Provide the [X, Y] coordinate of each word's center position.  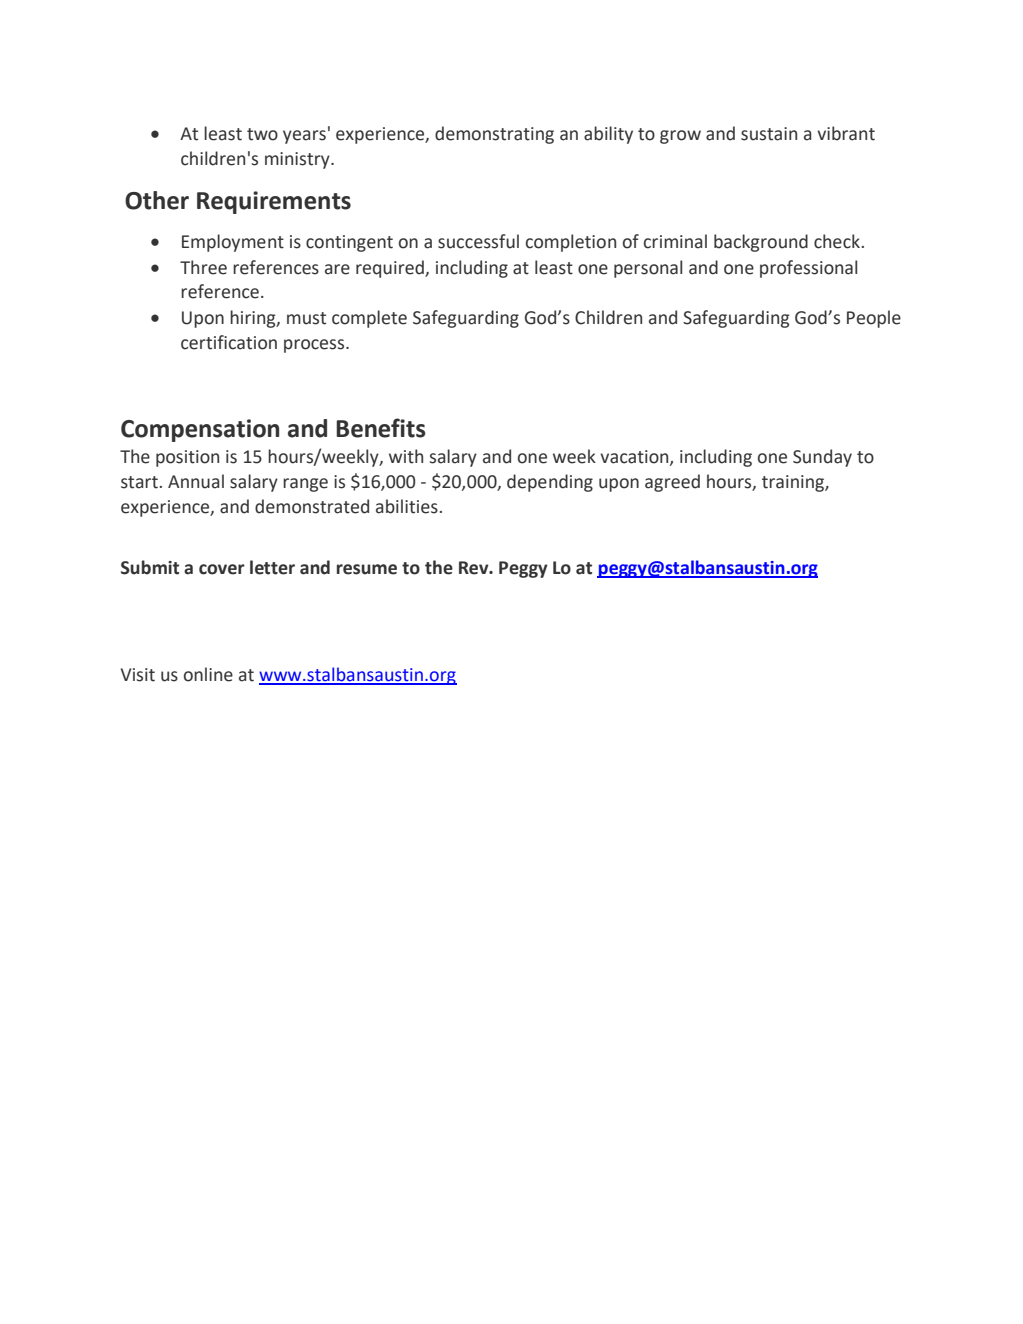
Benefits [381, 428]
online [208, 674]
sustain [769, 134]
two [262, 134]
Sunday [822, 458]
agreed [672, 483]
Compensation [200, 430]
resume [367, 569]
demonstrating [494, 135]
